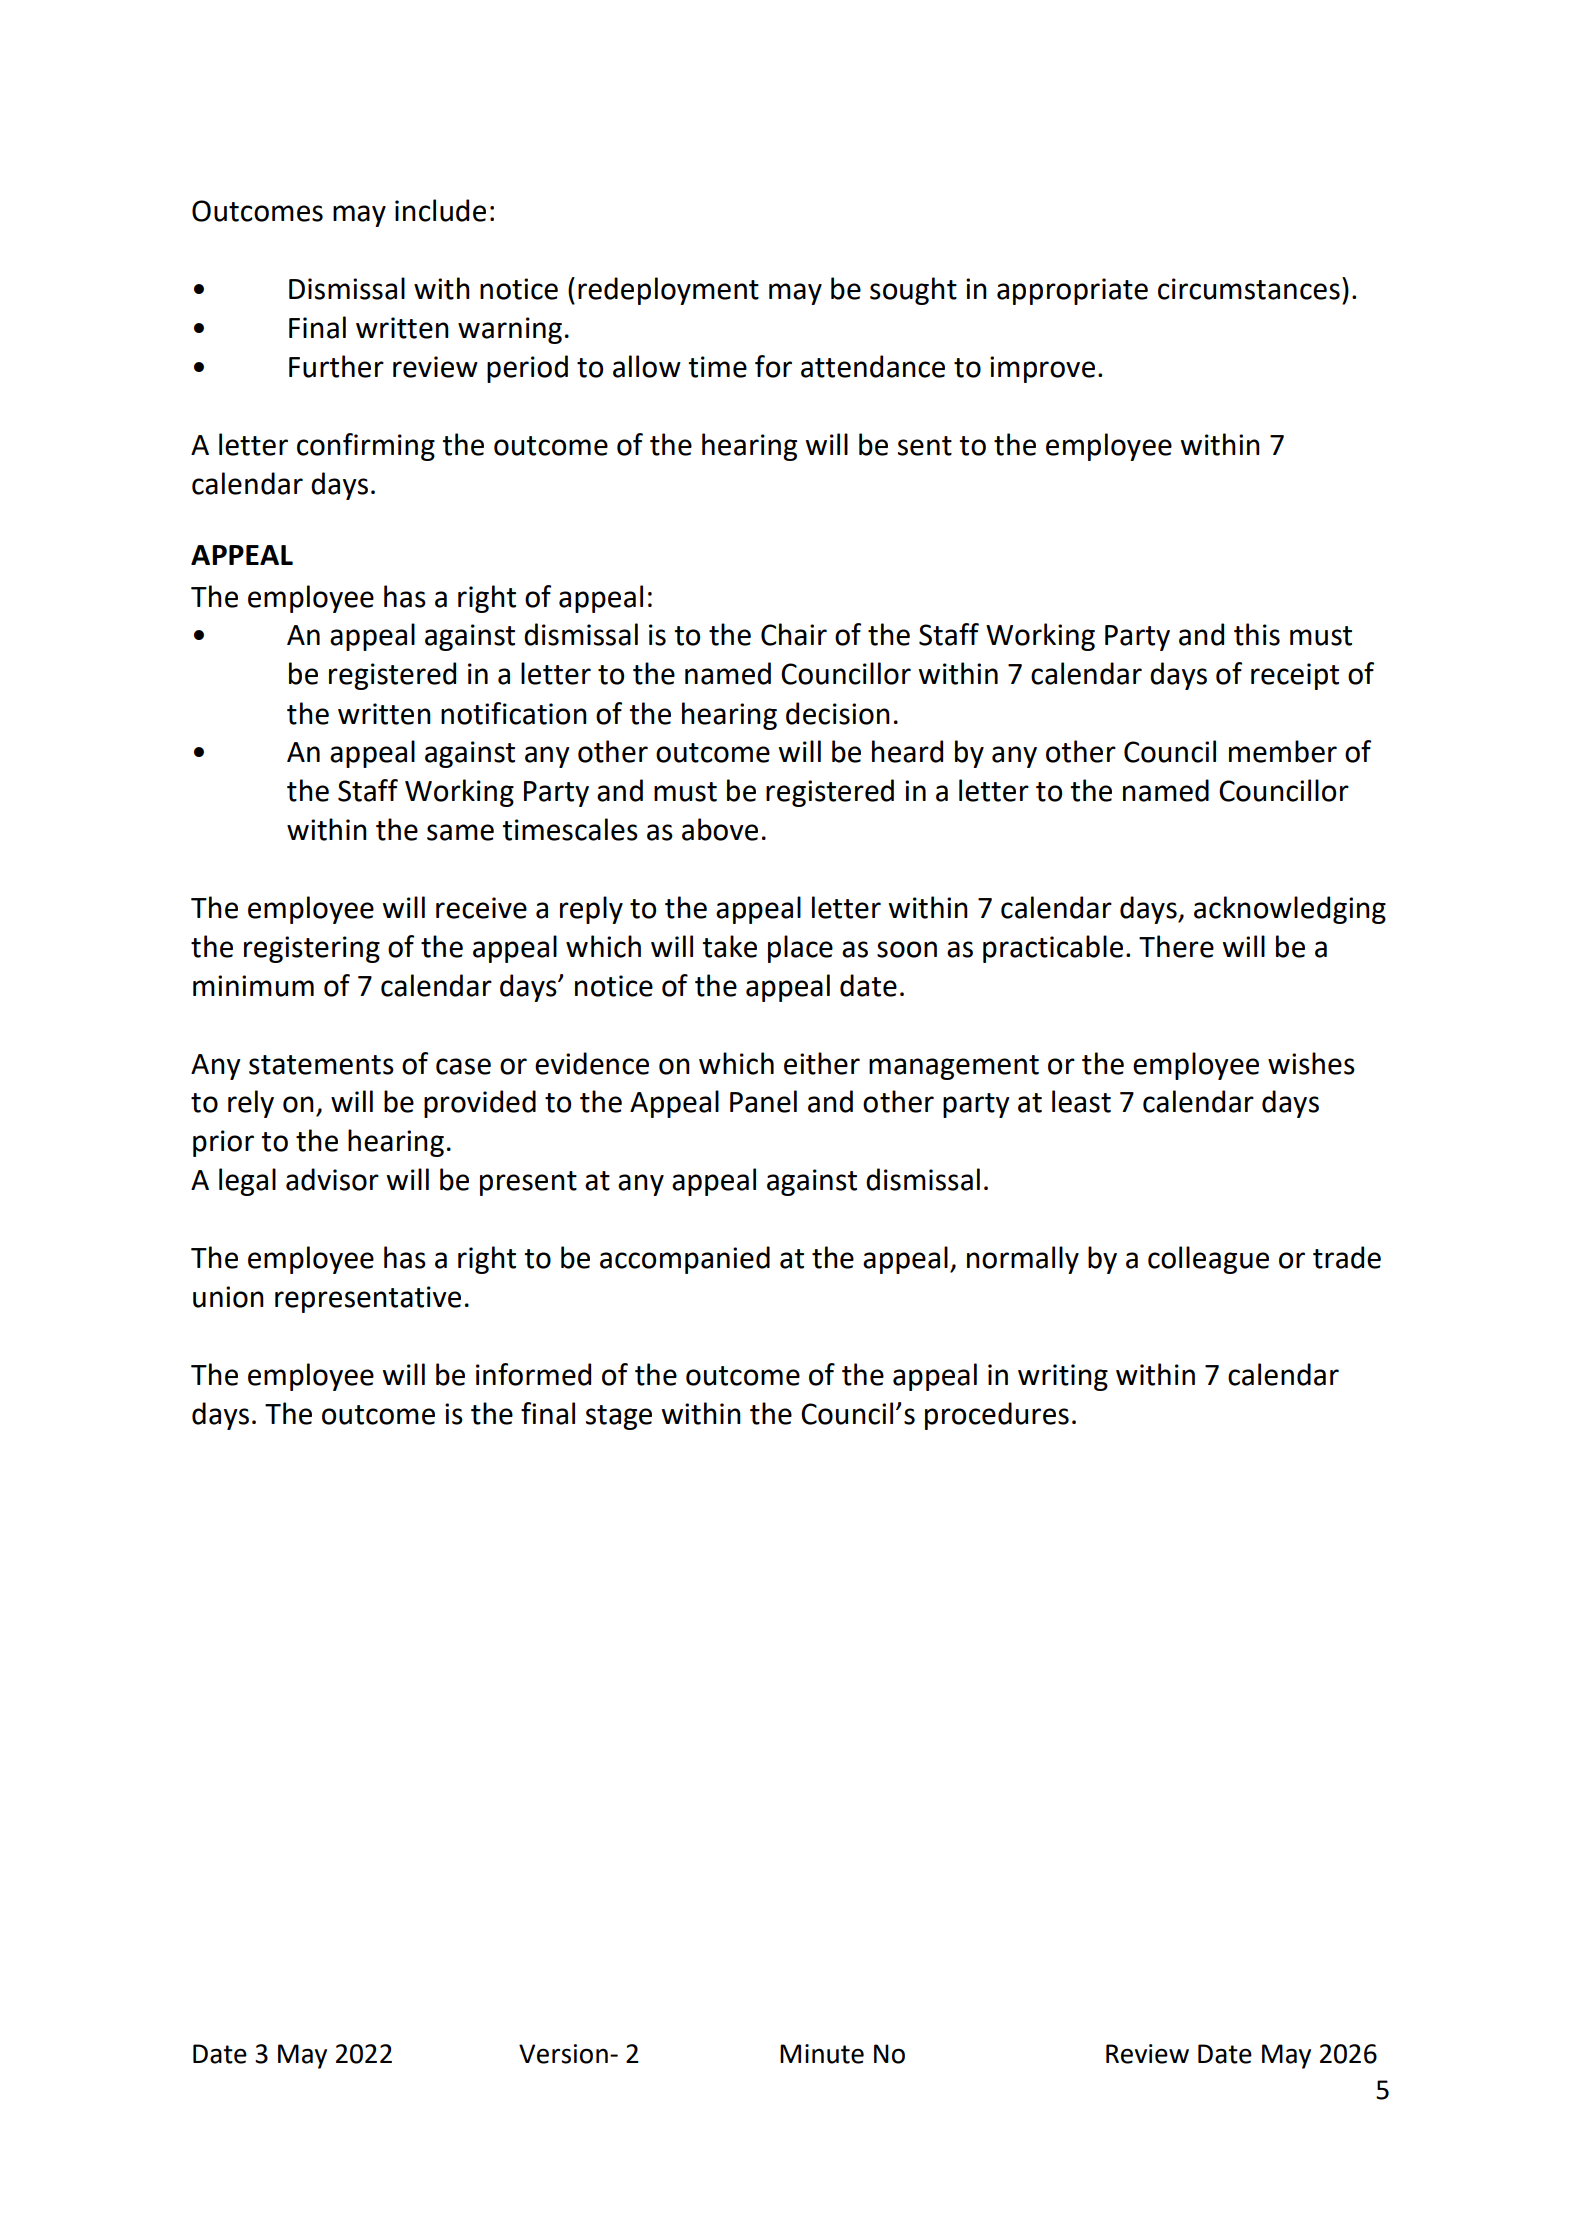 The height and width of the screenshot is (2236, 1581). Describe the element at coordinates (1249, 289) in the screenshot. I see `circumstances` at that location.
